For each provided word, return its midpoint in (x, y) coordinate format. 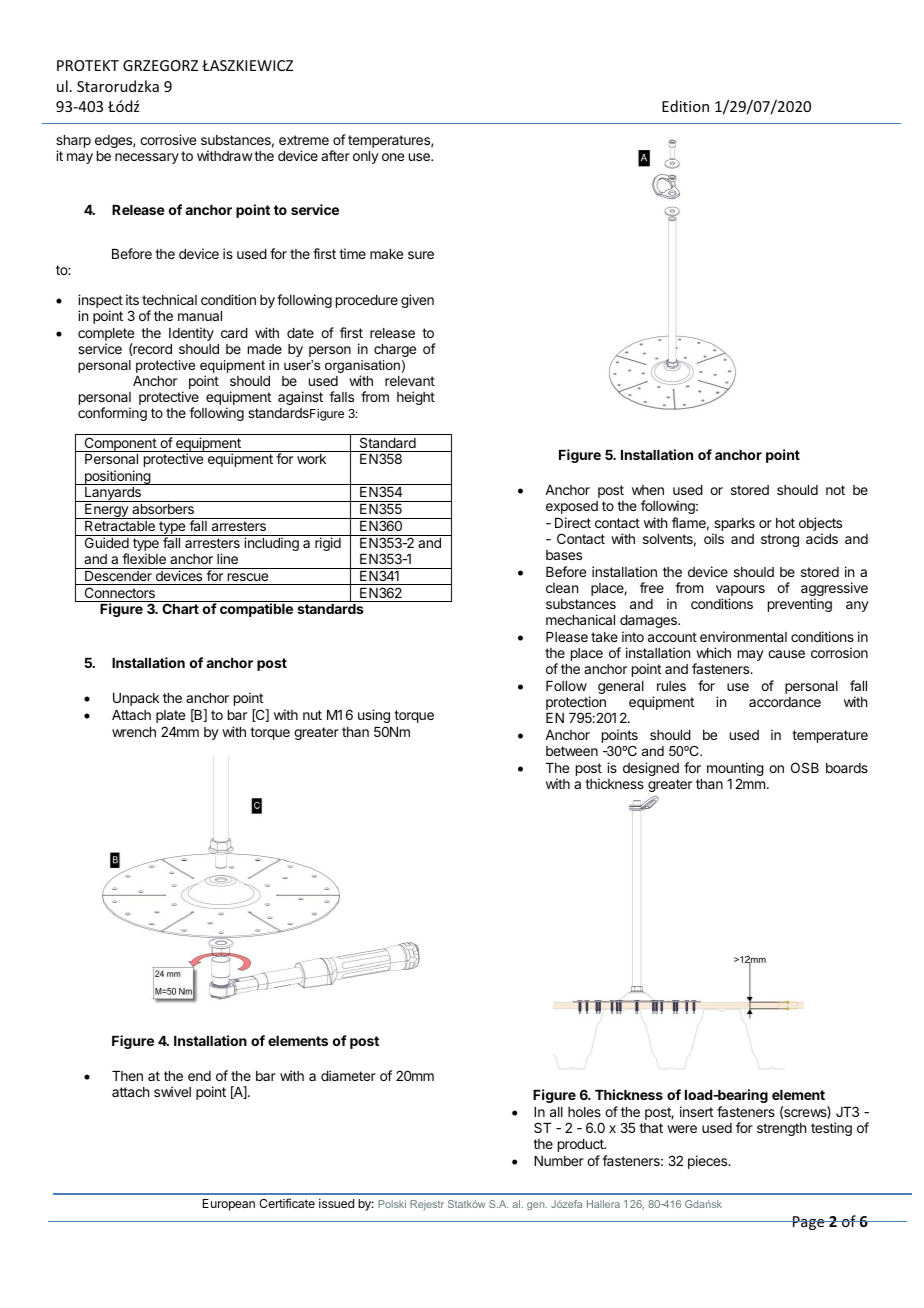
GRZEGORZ (160, 65)
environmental (743, 636)
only (366, 157)
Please (567, 637)
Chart (180, 608)
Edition (685, 106)
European (229, 1205)
